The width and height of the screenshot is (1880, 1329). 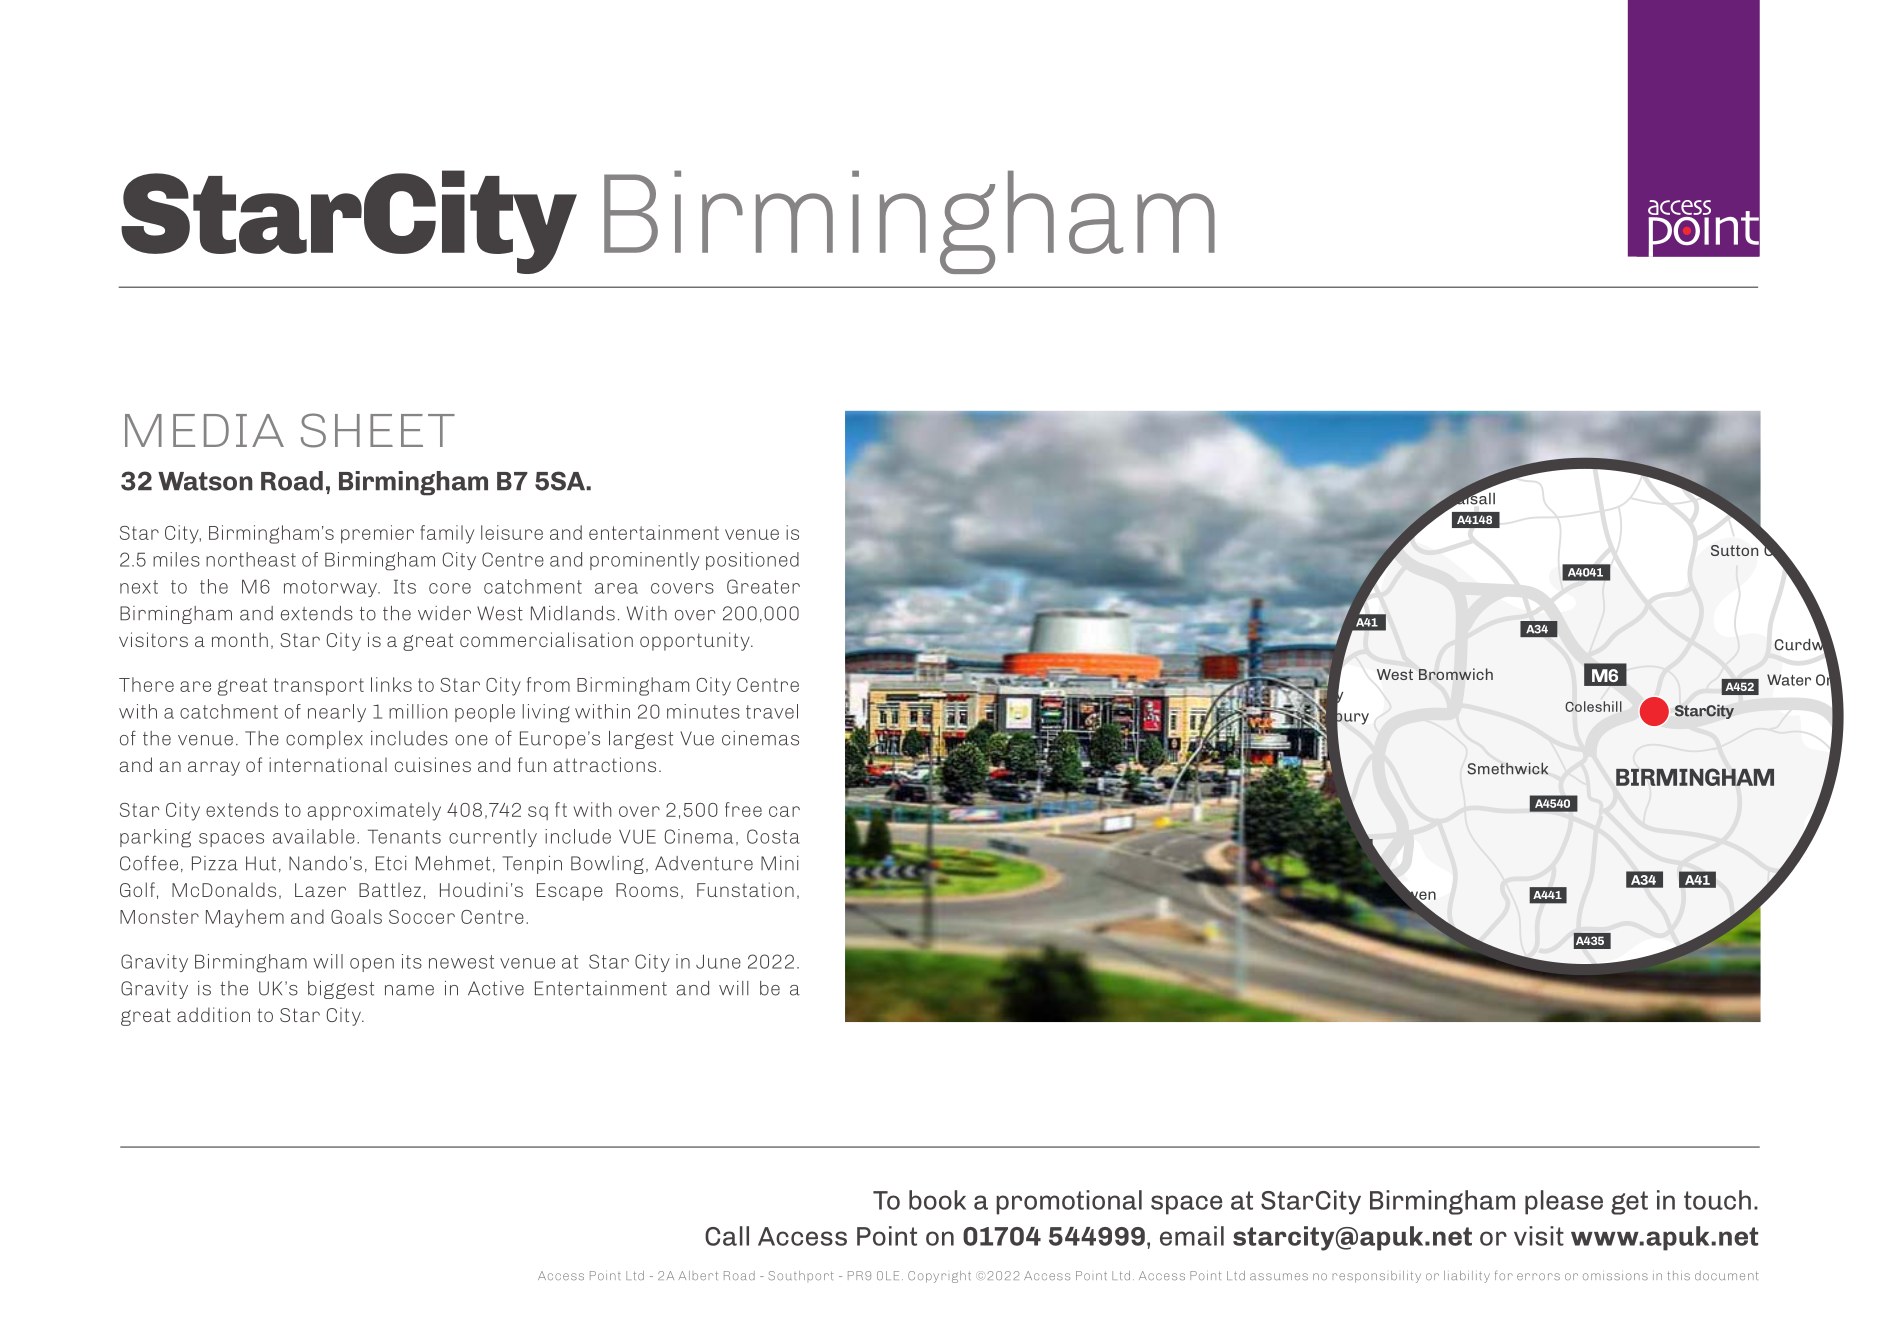 I want to click on Sutton, so click(x=1734, y=550).
